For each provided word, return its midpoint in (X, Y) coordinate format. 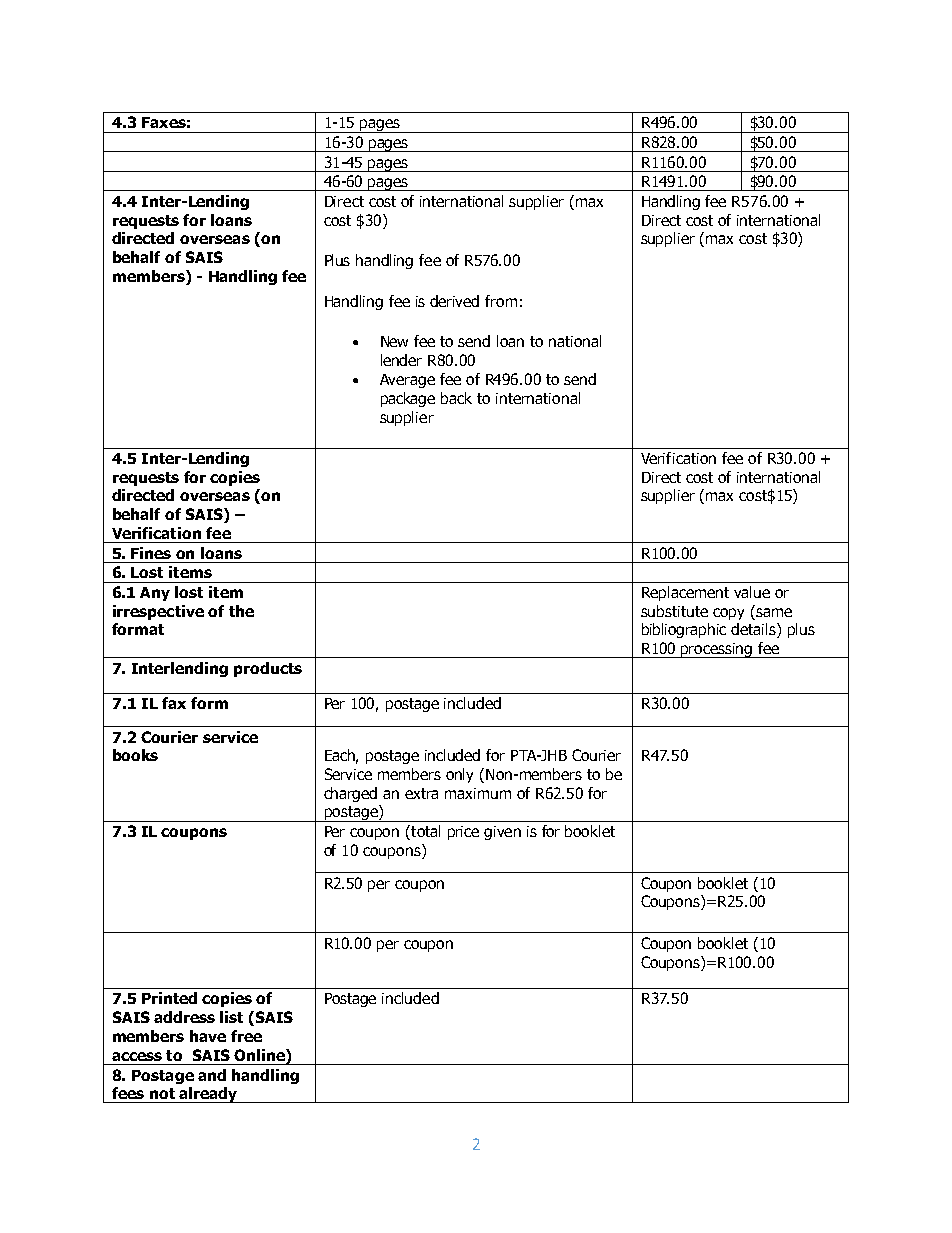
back (456, 398)
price (463, 833)
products (268, 669)
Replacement (685, 593)
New (394, 341)
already (208, 1095)
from (501, 301)
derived (454, 301)
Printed (169, 998)
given (502, 833)
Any (155, 594)
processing (717, 650)
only (459, 775)
